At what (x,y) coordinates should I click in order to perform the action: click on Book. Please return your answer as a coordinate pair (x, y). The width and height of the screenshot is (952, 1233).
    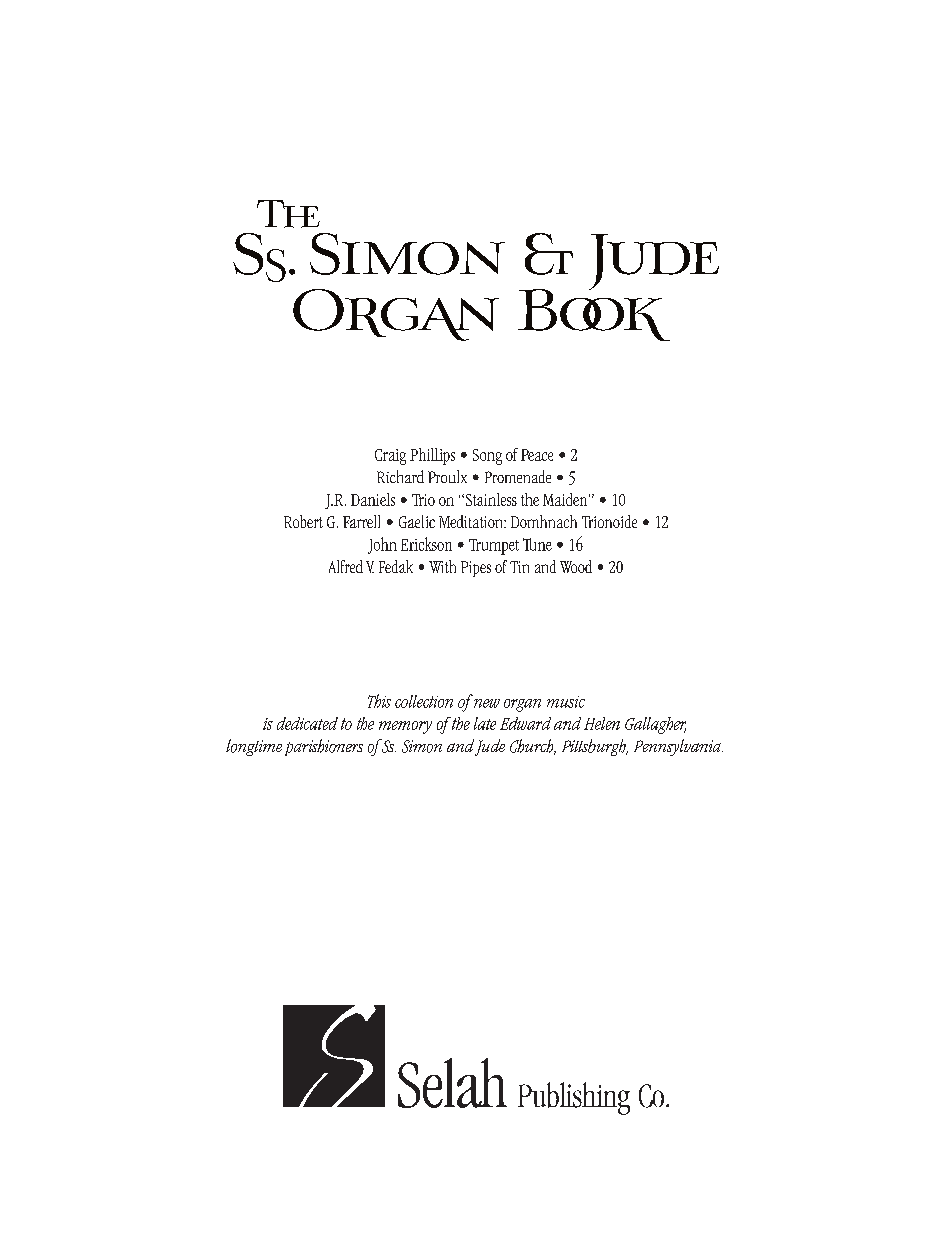
    Looking at the image, I should click on (594, 313).
